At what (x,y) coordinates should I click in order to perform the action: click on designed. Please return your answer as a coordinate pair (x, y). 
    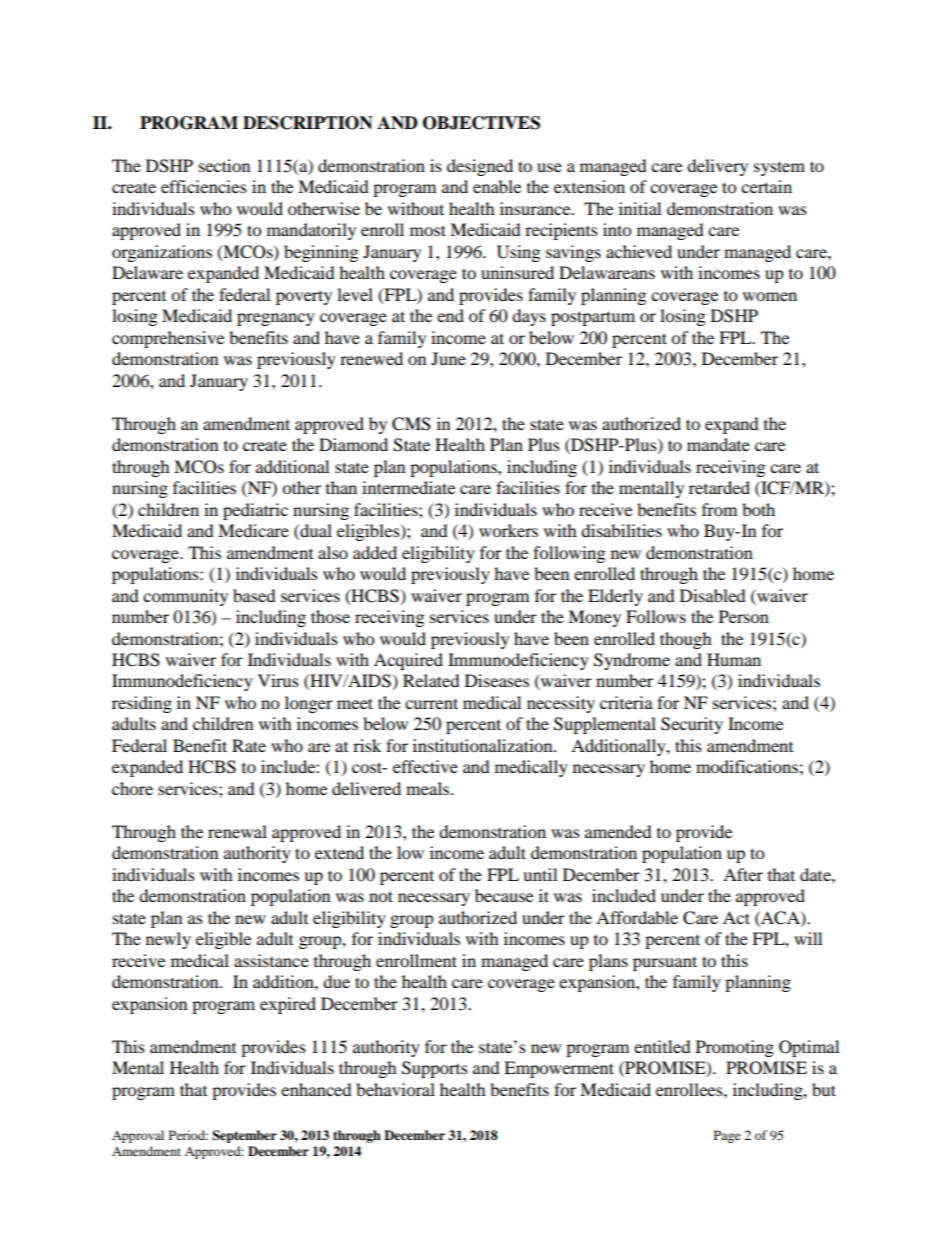
    Looking at the image, I should click on (480, 167).
